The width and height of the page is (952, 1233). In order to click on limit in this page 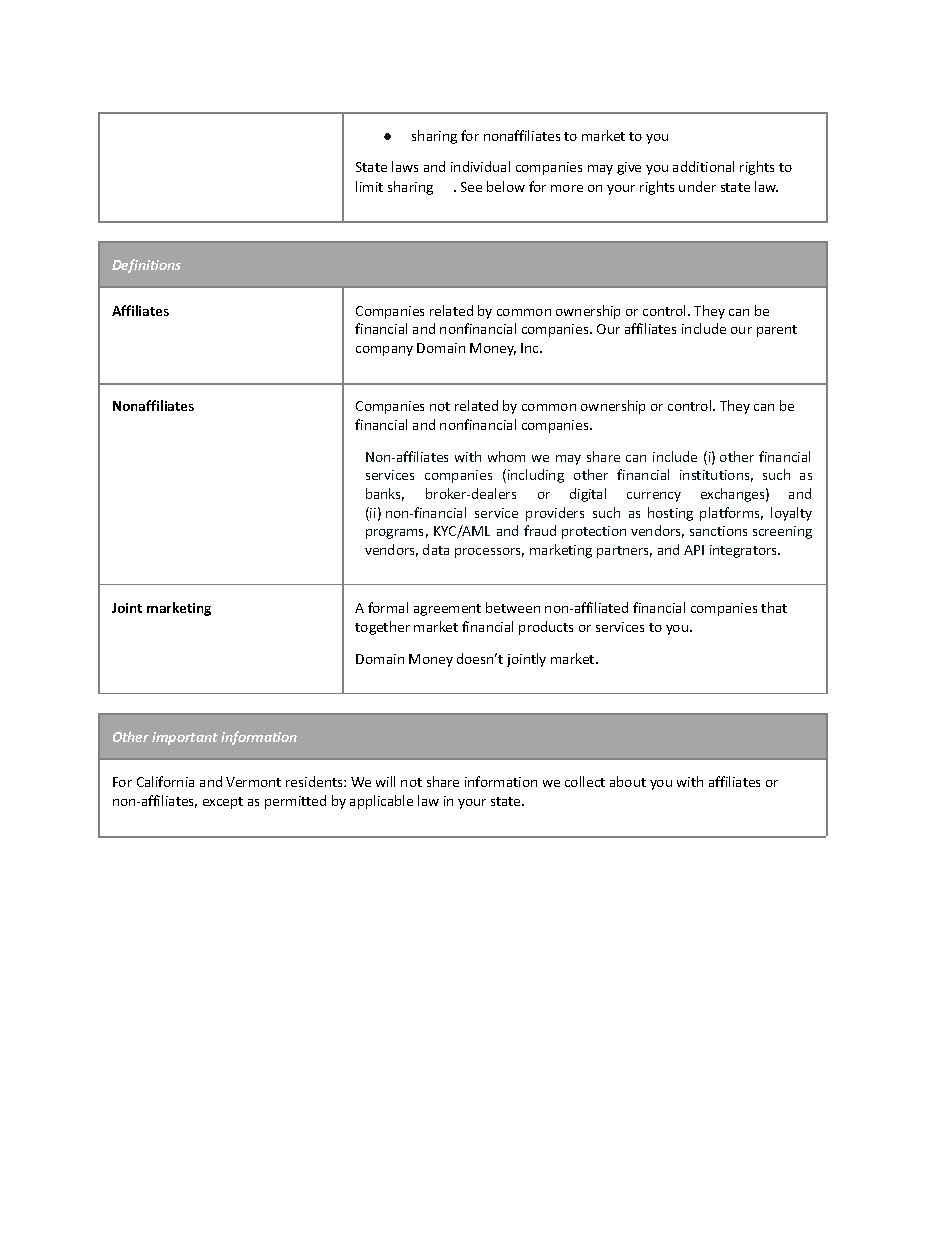, I will do `click(369, 186)`.
